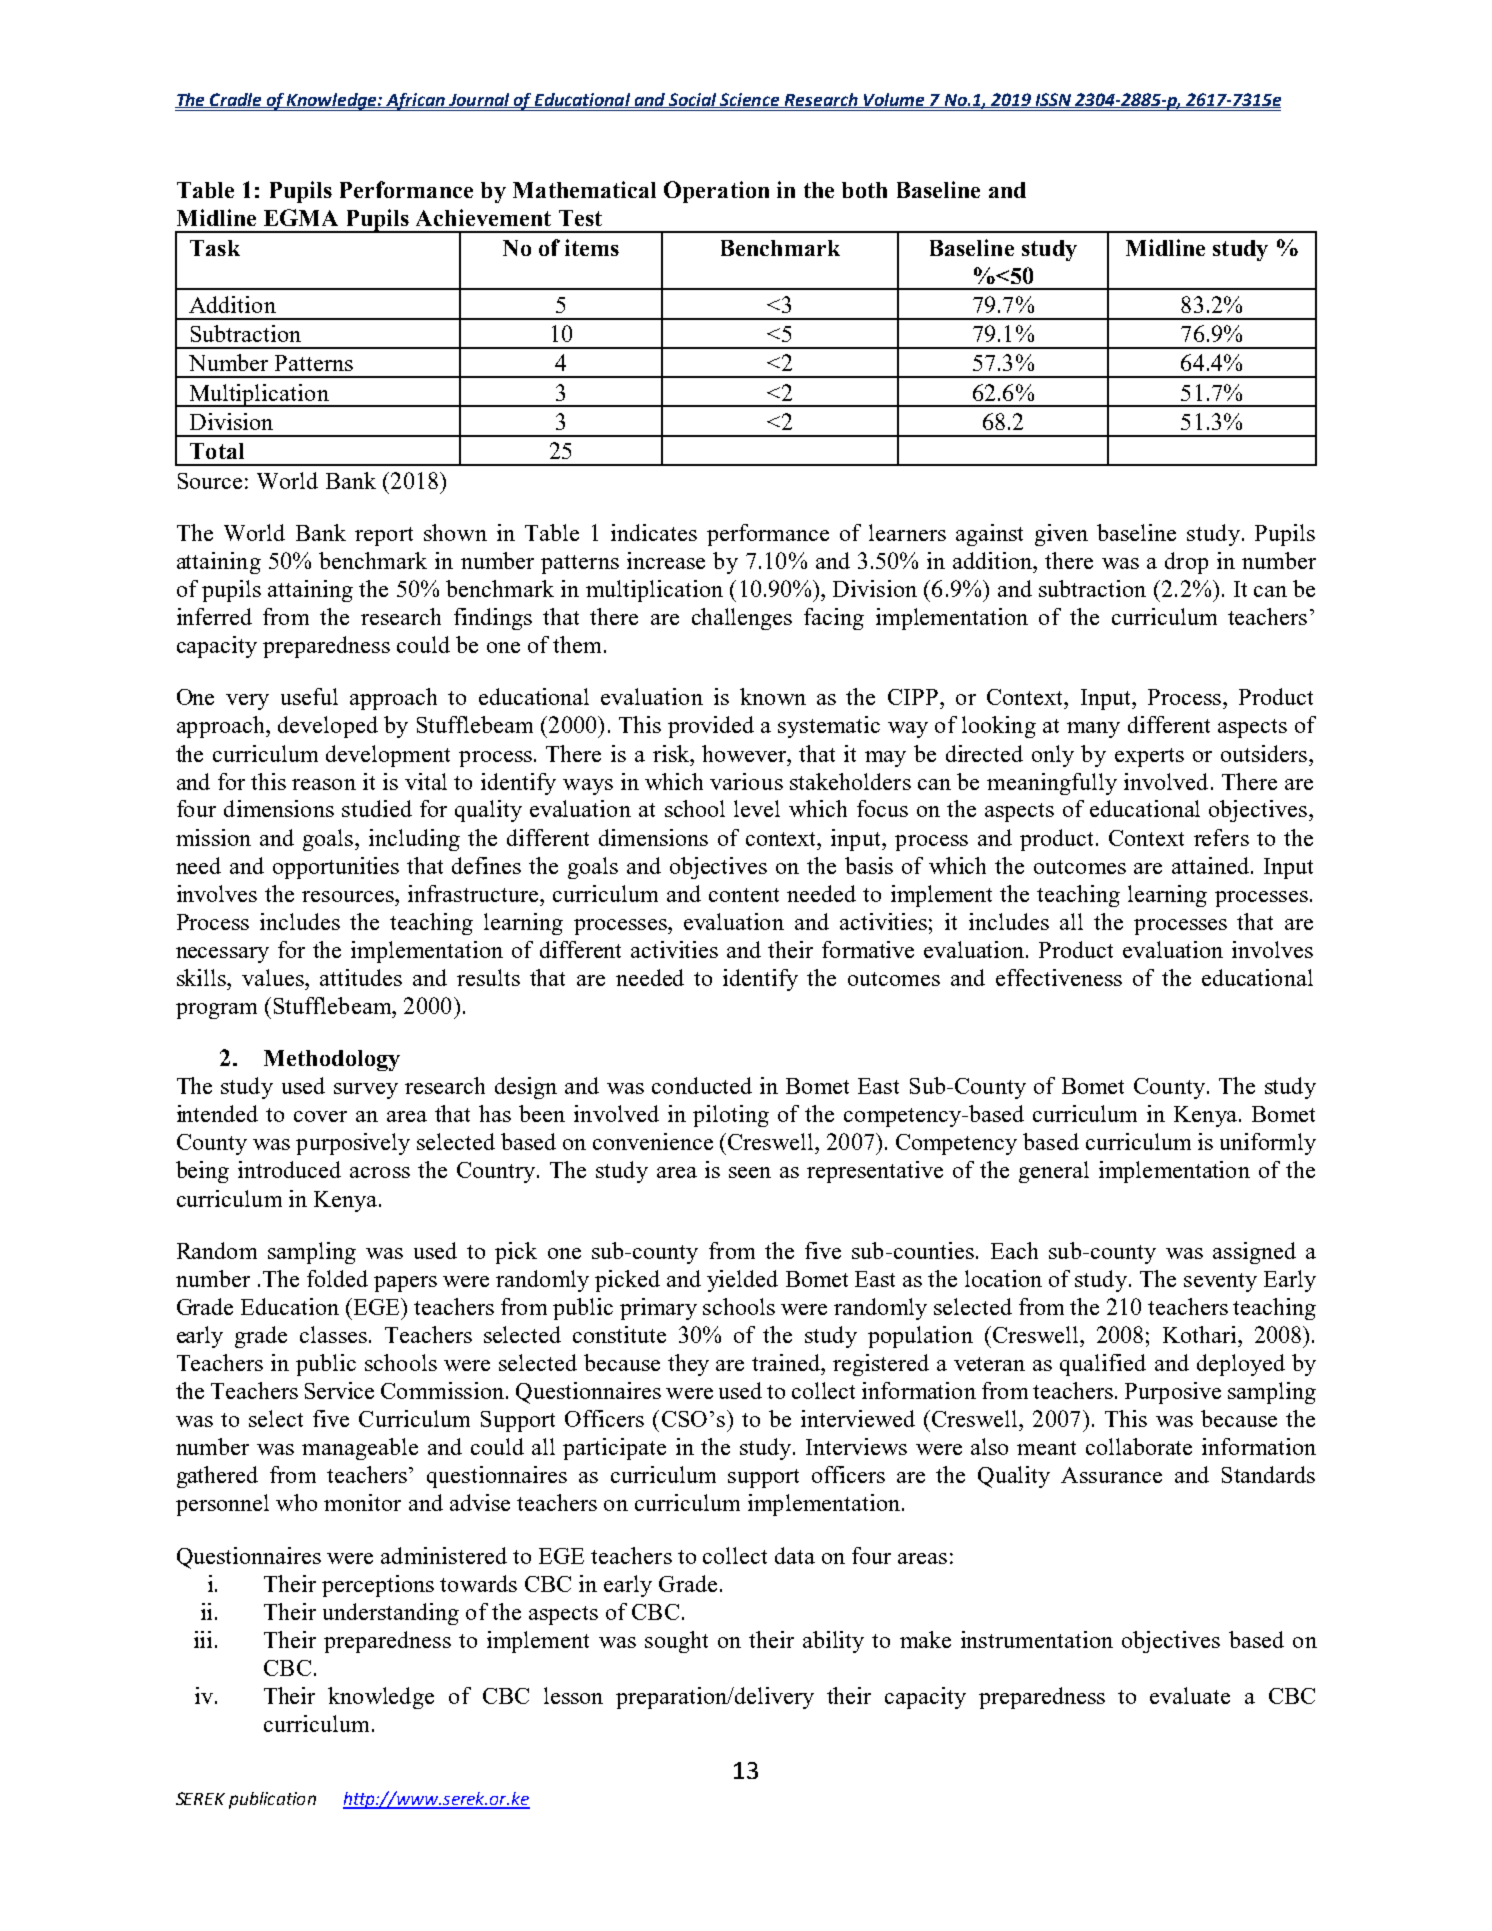  What do you see at coordinates (384, 536) in the screenshot?
I see `report` at bounding box center [384, 536].
